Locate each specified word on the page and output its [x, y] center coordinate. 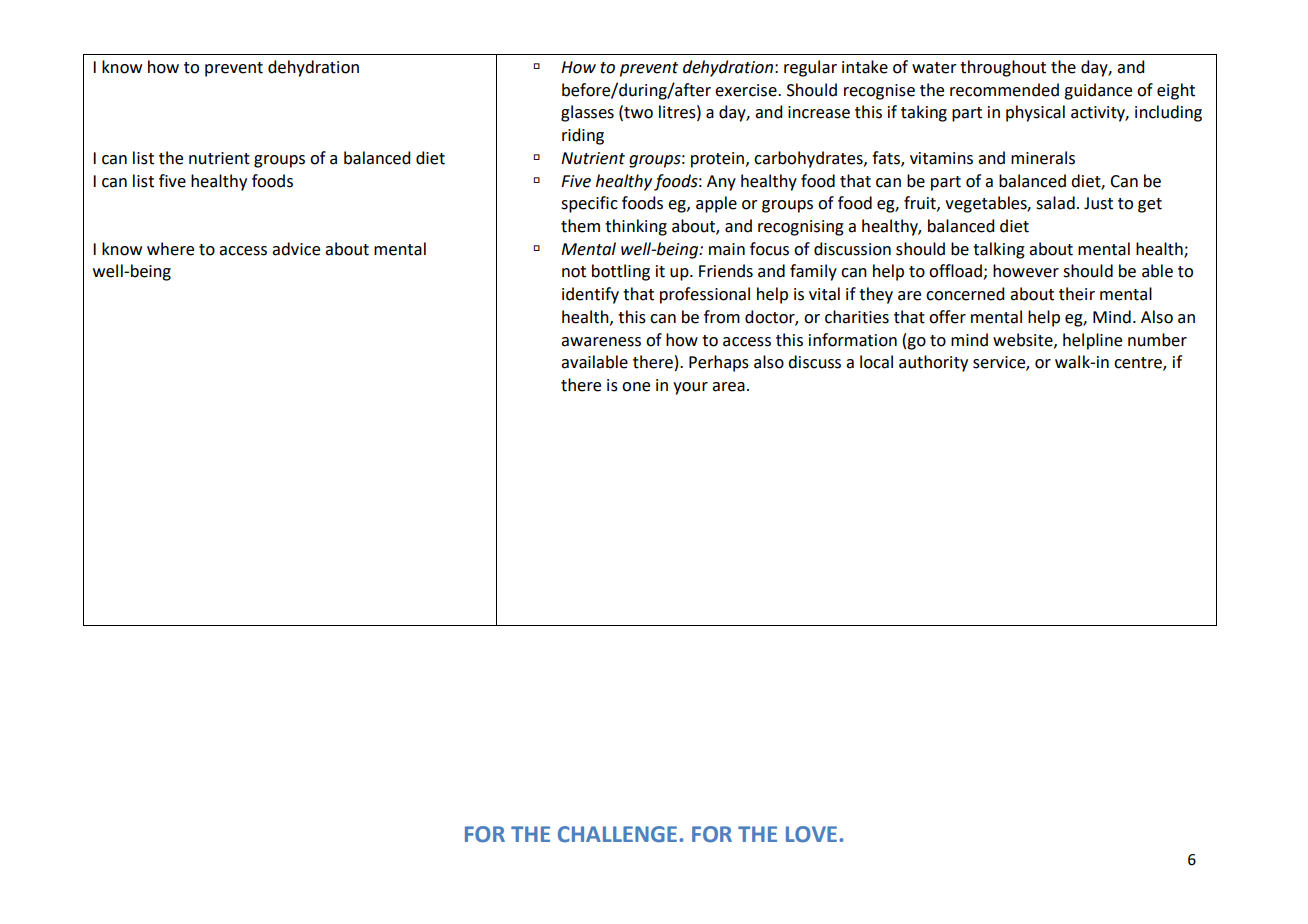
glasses [587, 113]
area [728, 387]
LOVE [811, 834]
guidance [1098, 91]
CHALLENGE [617, 834]
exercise [747, 90]
